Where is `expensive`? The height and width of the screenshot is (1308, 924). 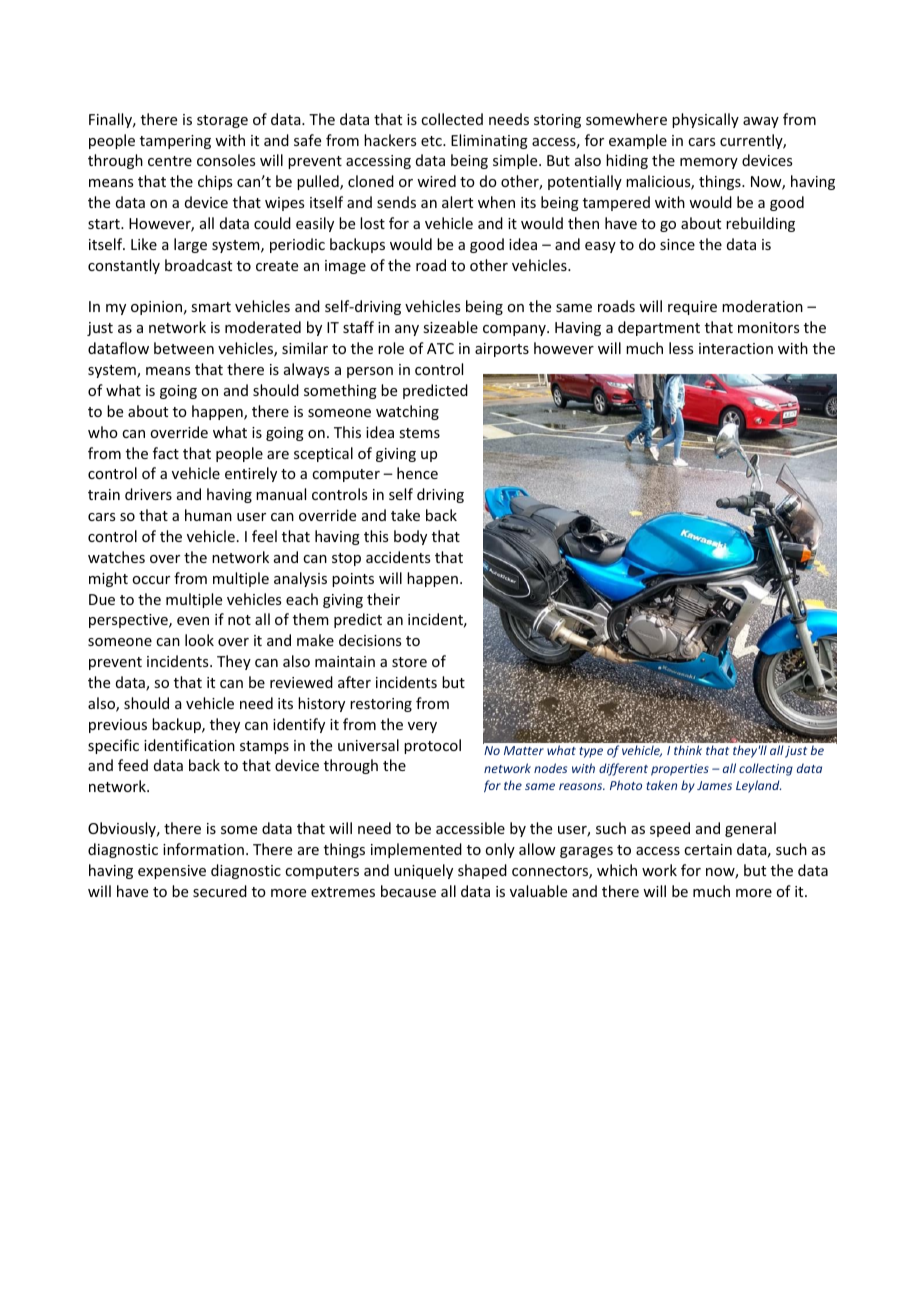 expensive is located at coordinates (172, 872).
